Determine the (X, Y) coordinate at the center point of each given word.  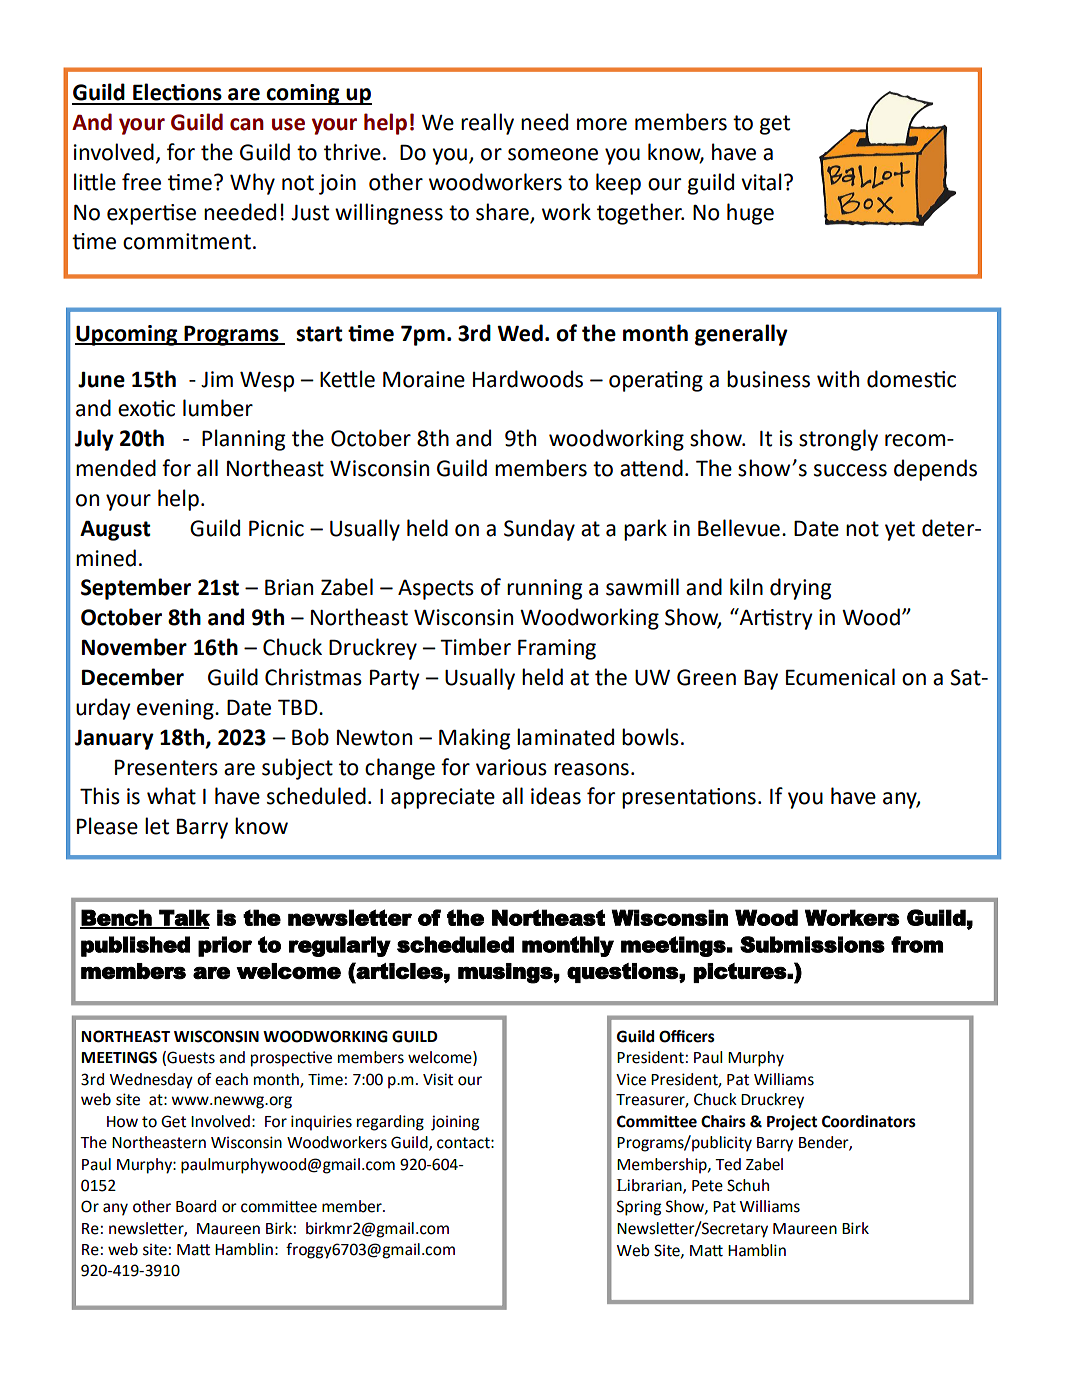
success (850, 470)
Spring (639, 1208)
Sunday (539, 530)
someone (553, 154)
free (141, 182)
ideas (556, 796)
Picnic (276, 528)
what (171, 796)
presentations (689, 798)
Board (196, 1206)
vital (761, 182)
